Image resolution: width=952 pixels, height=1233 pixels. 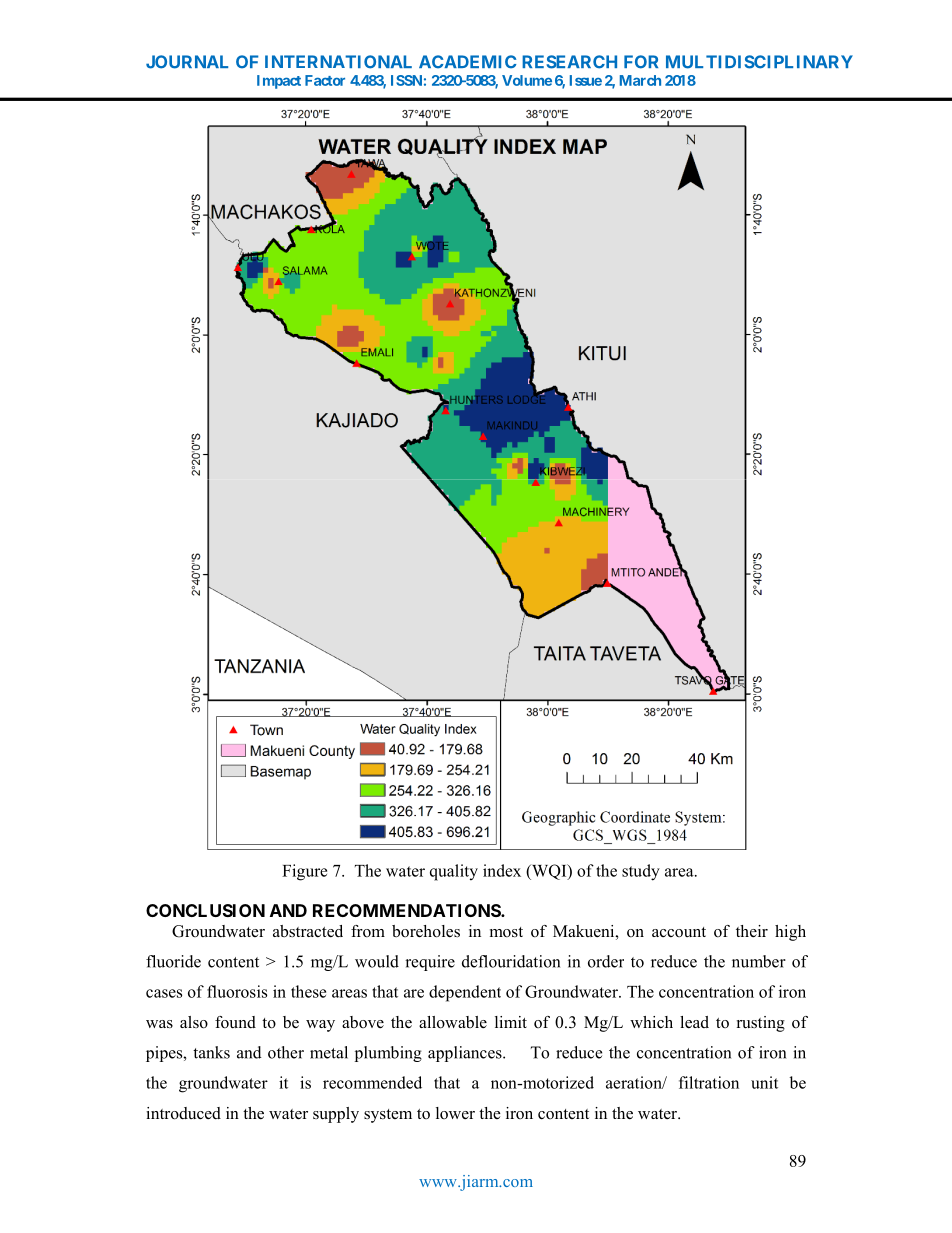 I want to click on study, so click(x=641, y=872).
